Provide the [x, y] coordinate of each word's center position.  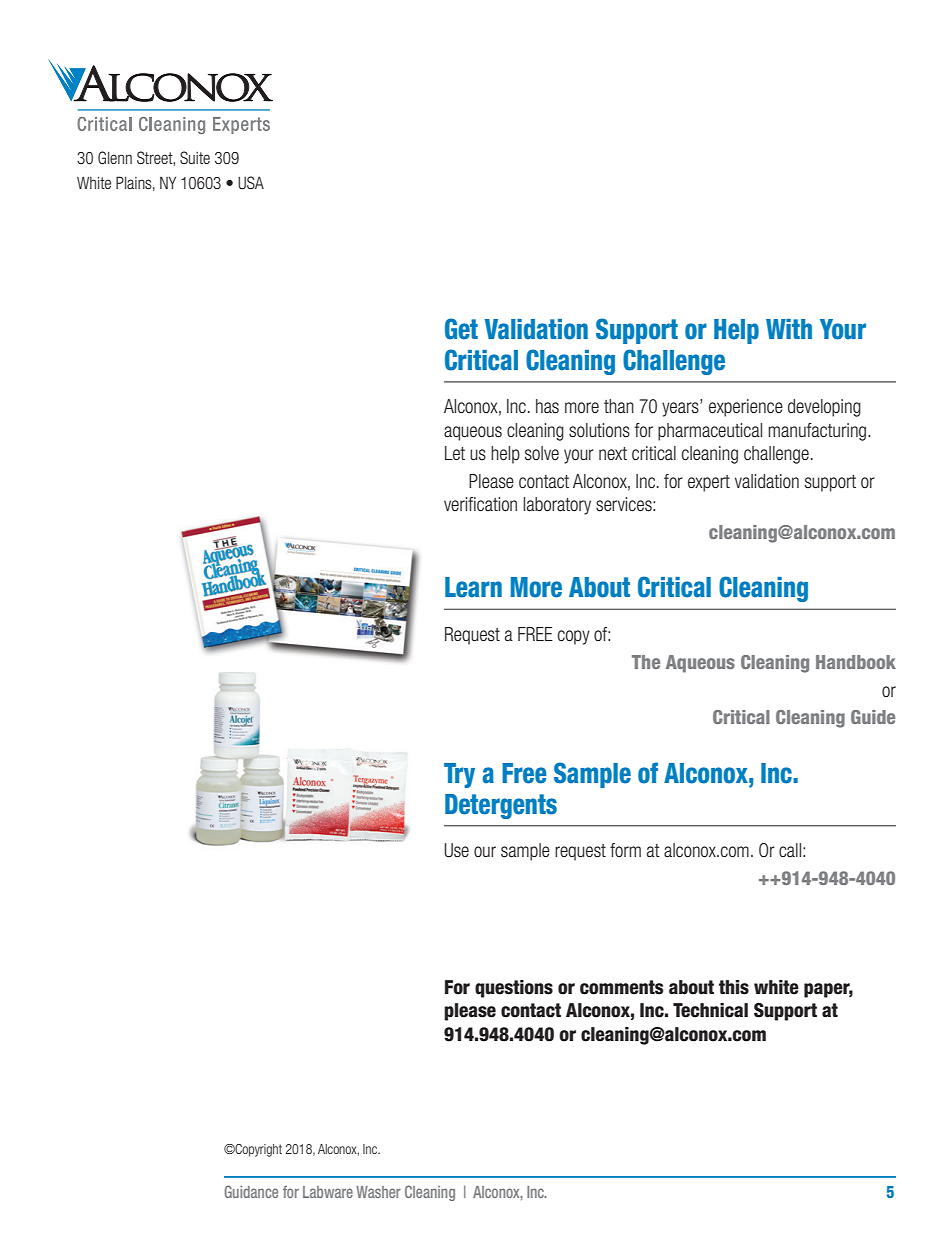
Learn [473, 587]
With [789, 329]
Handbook [856, 662]
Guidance [251, 1191]
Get [461, 329]
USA [251, 182]
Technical [710, 1010]
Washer [378, 1192]
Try [459, 775]
